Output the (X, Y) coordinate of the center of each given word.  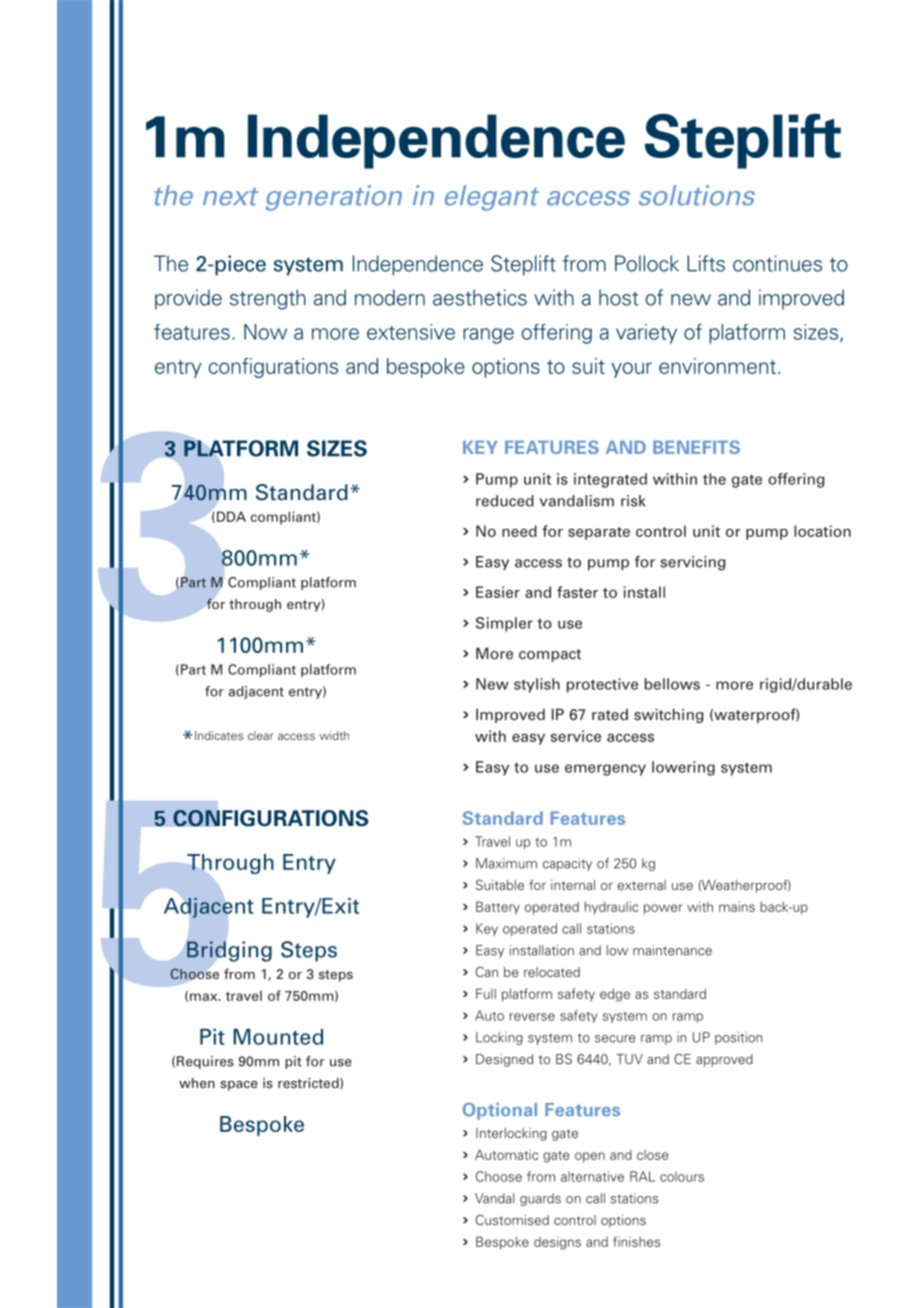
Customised (512, 1219)
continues (777, 263)
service (576, 736)
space (238, 1086)
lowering (683, 768)
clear (260, 735)
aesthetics (480, 297)
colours (682, 1176)
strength (268, 299)
